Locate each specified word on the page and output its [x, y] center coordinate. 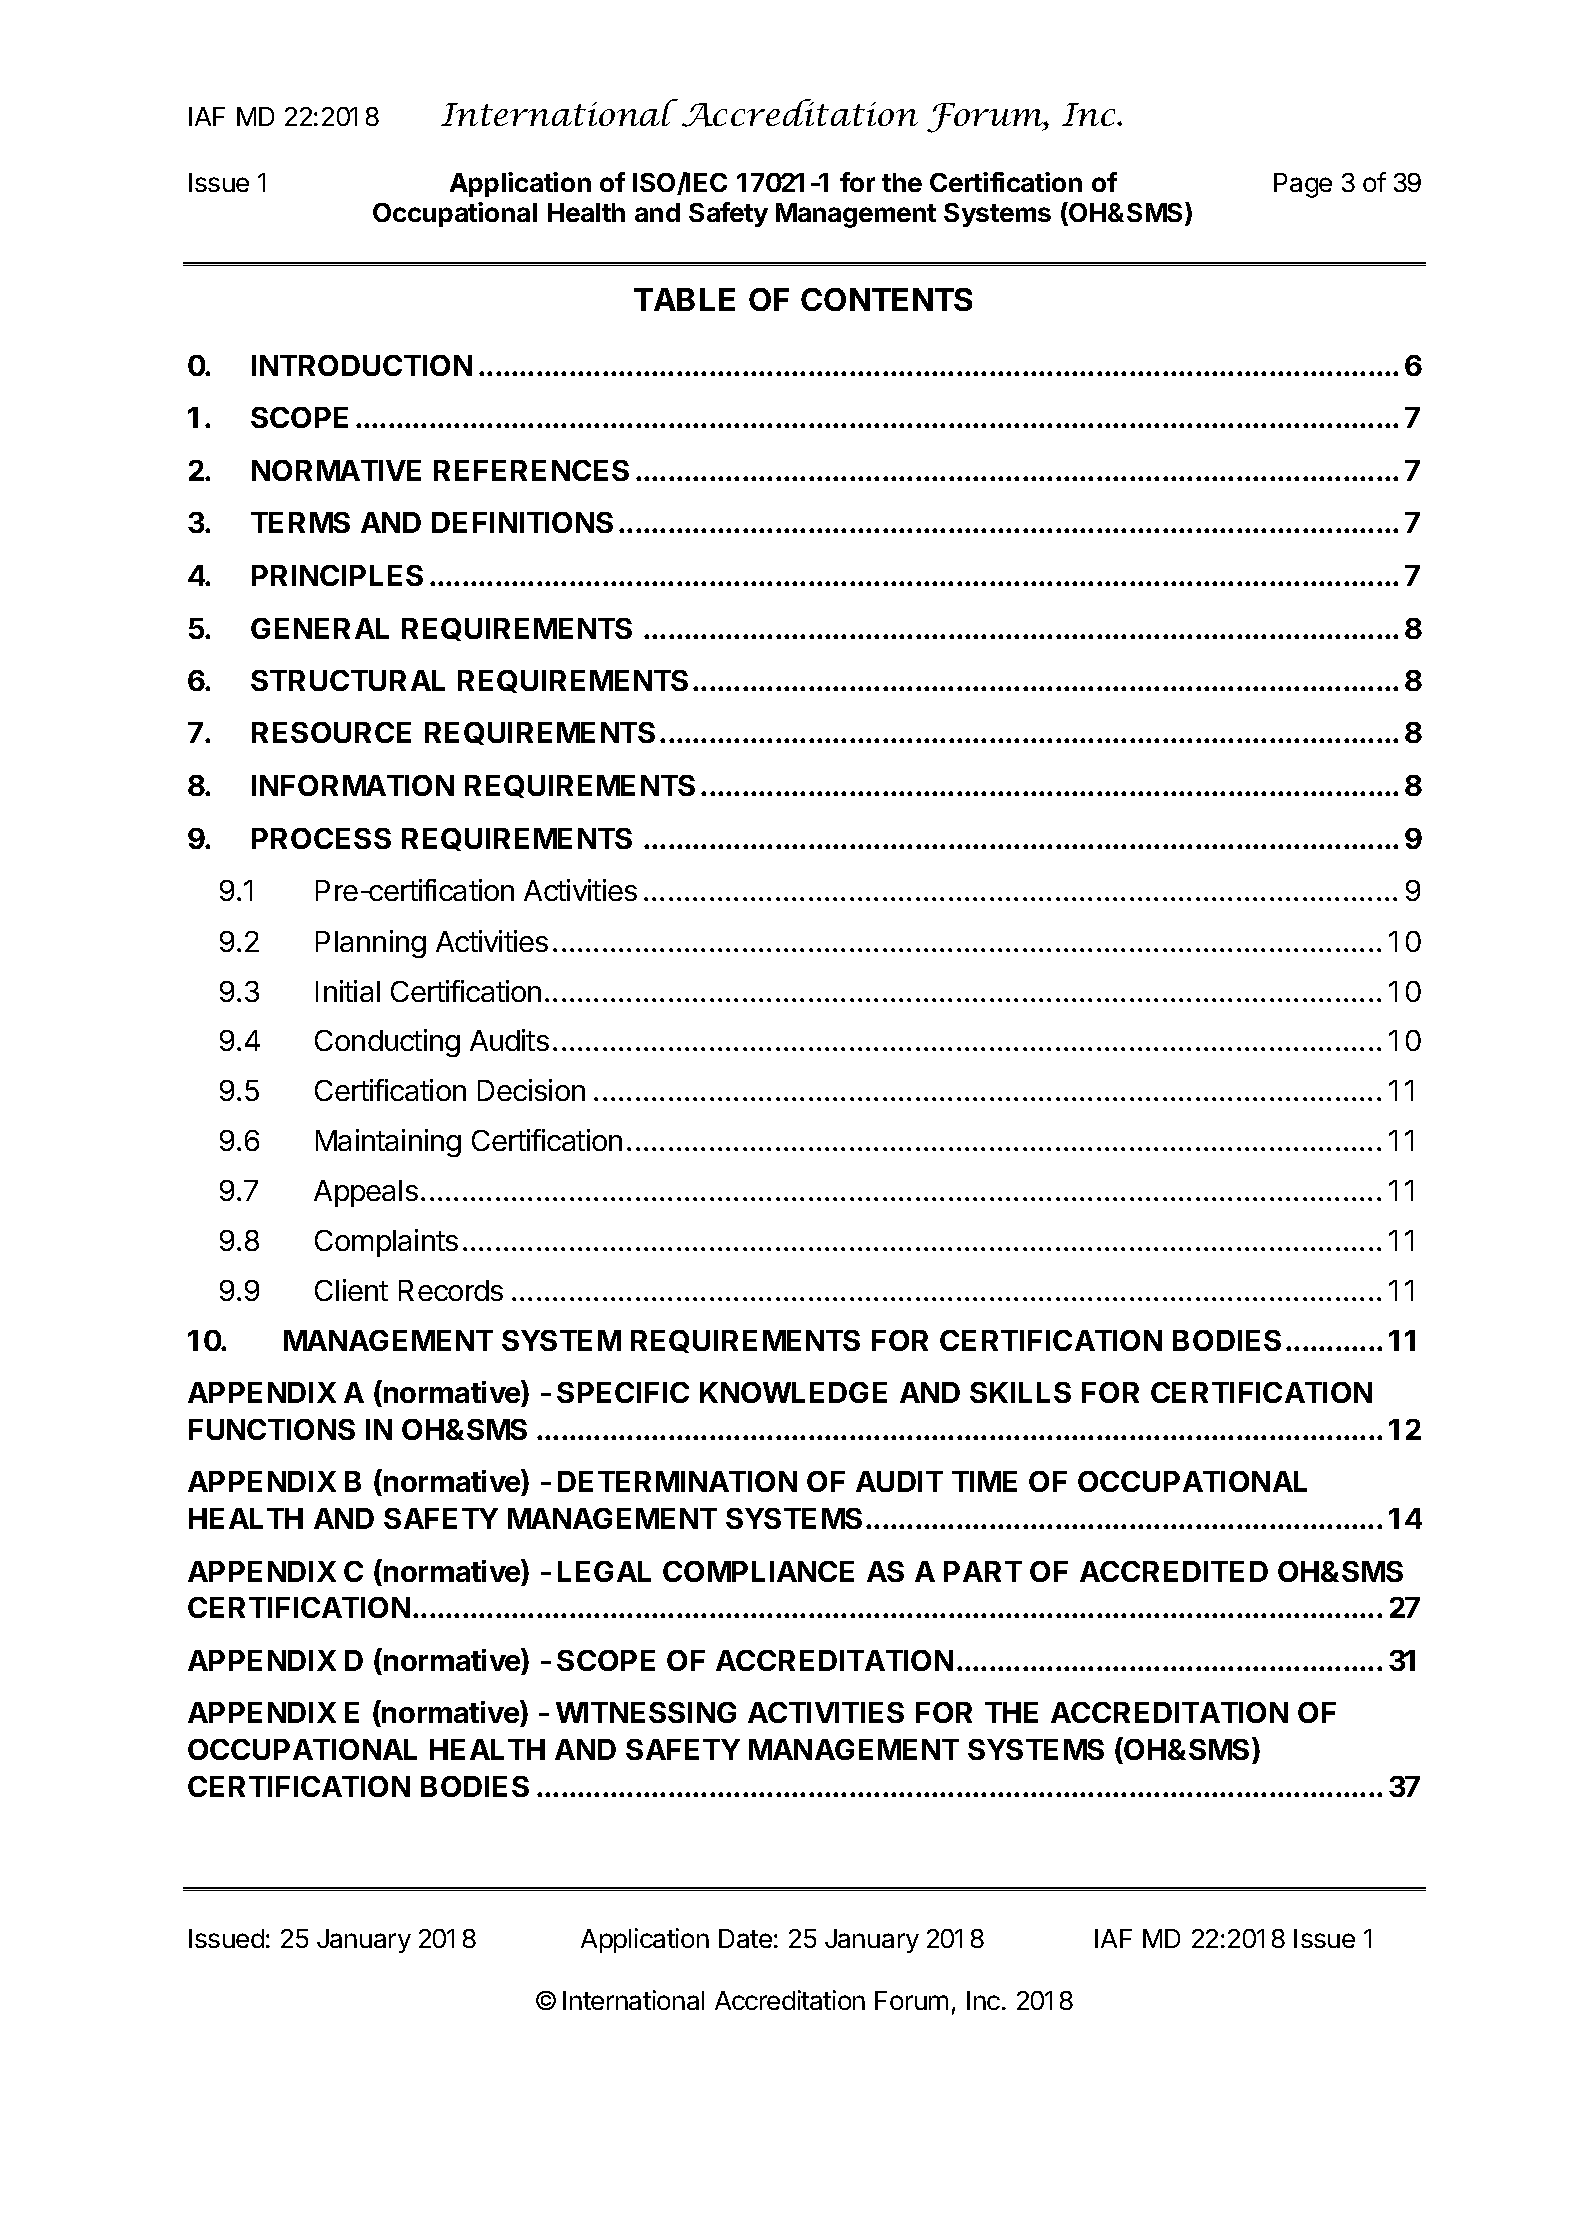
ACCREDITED [1174, 1571]
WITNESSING [646, 1712]
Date [745, 1938]
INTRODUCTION [362, 365]
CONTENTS [886, 299]
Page [1303, 185]
